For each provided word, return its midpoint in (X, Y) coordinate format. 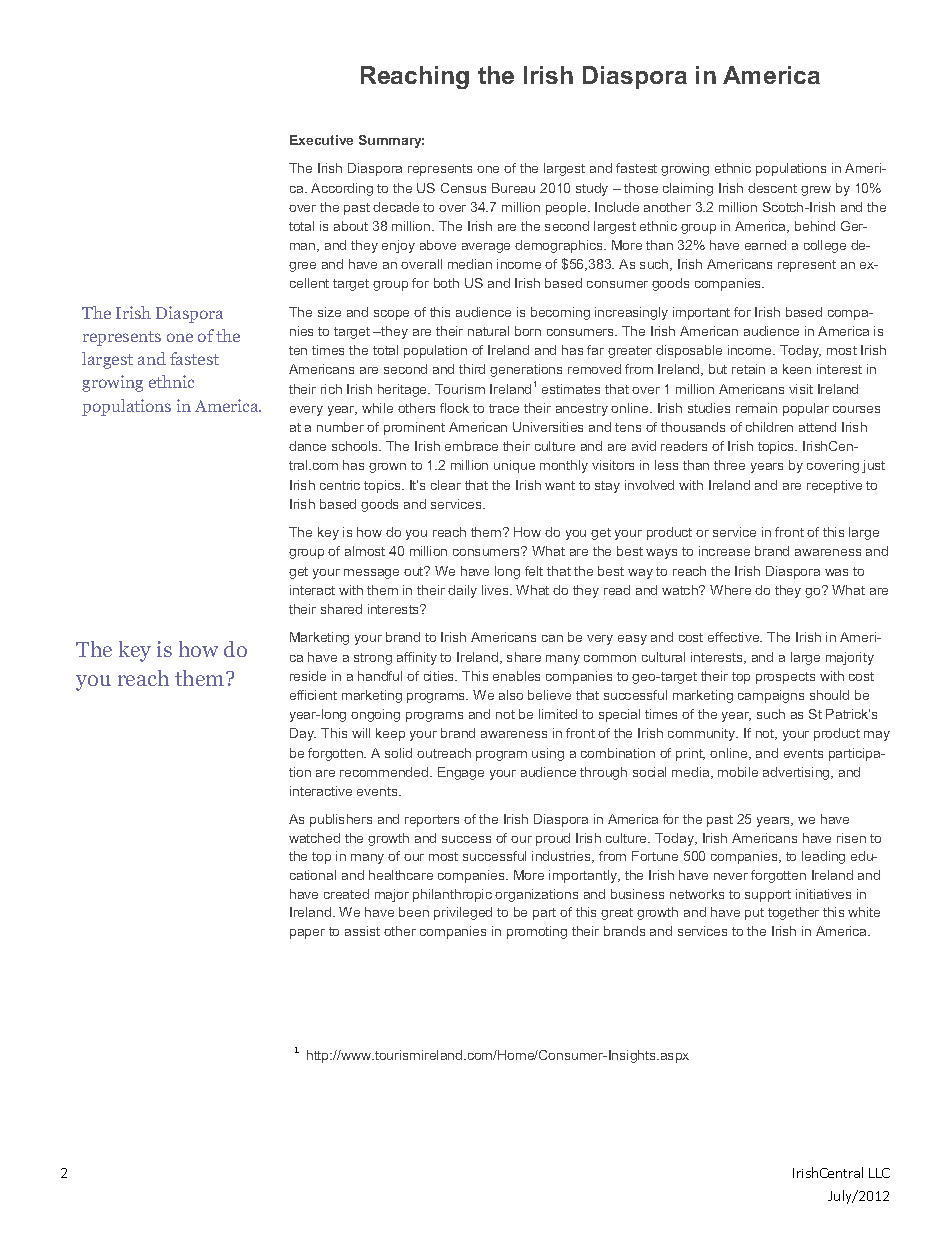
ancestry (582, 410)
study (592, 189)
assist (362, 931)
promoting (537, 932)
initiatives (823, 894)
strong (373, 659)
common (610, 658)
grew (816, 191)
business (637, 894)
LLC (879, 1173)
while (377, 408)
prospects (785, 678)
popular (806, 409)
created (346, 894)
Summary (391, 141)
